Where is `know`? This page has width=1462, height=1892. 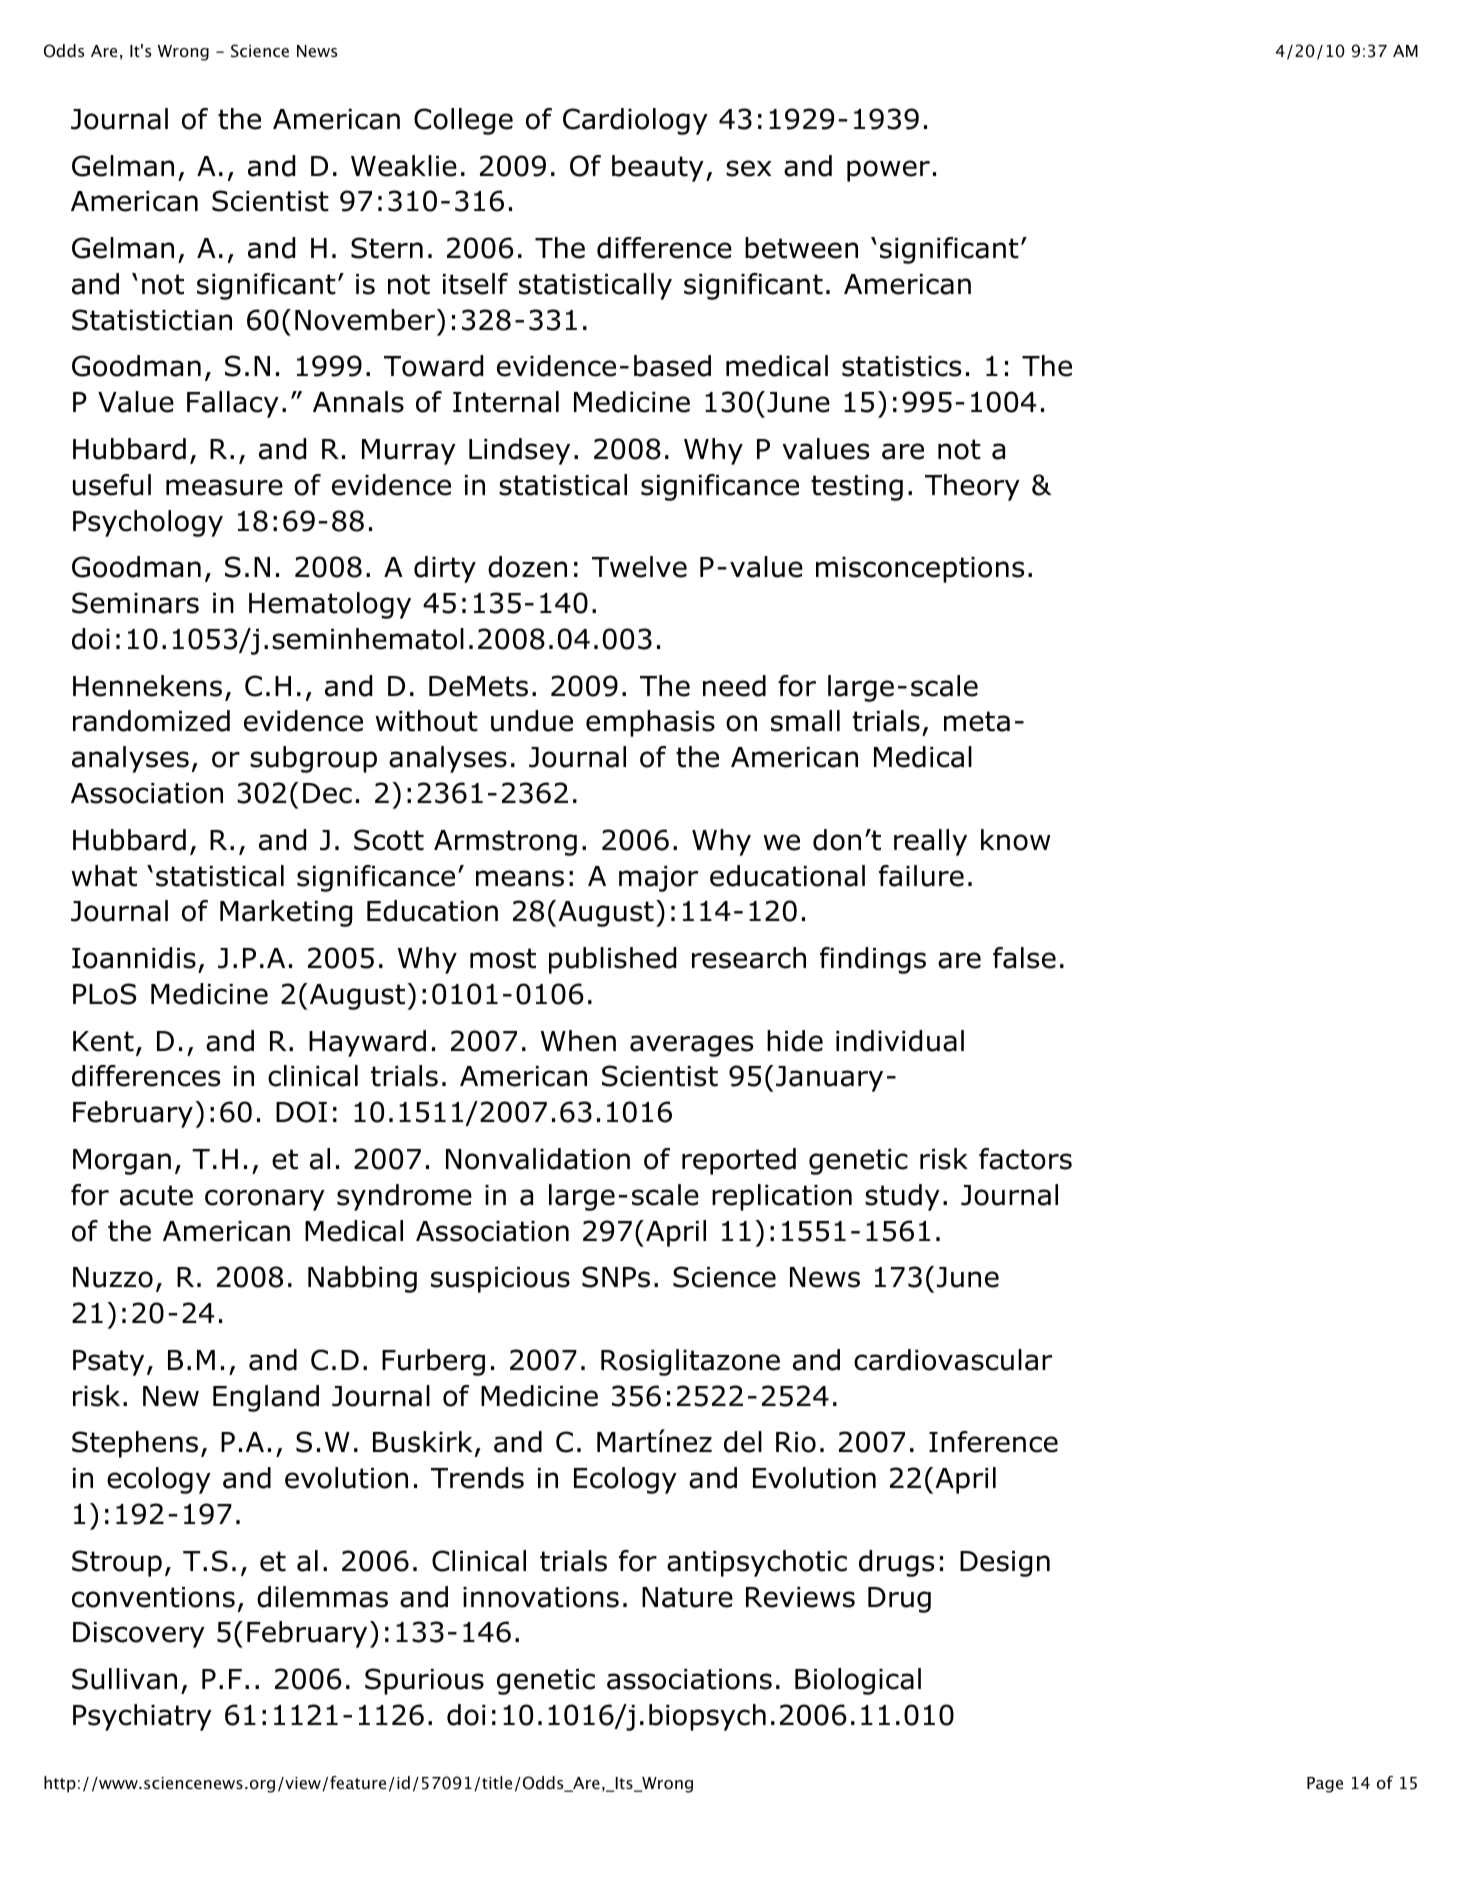 know is located at coordinates (1016, 840).
